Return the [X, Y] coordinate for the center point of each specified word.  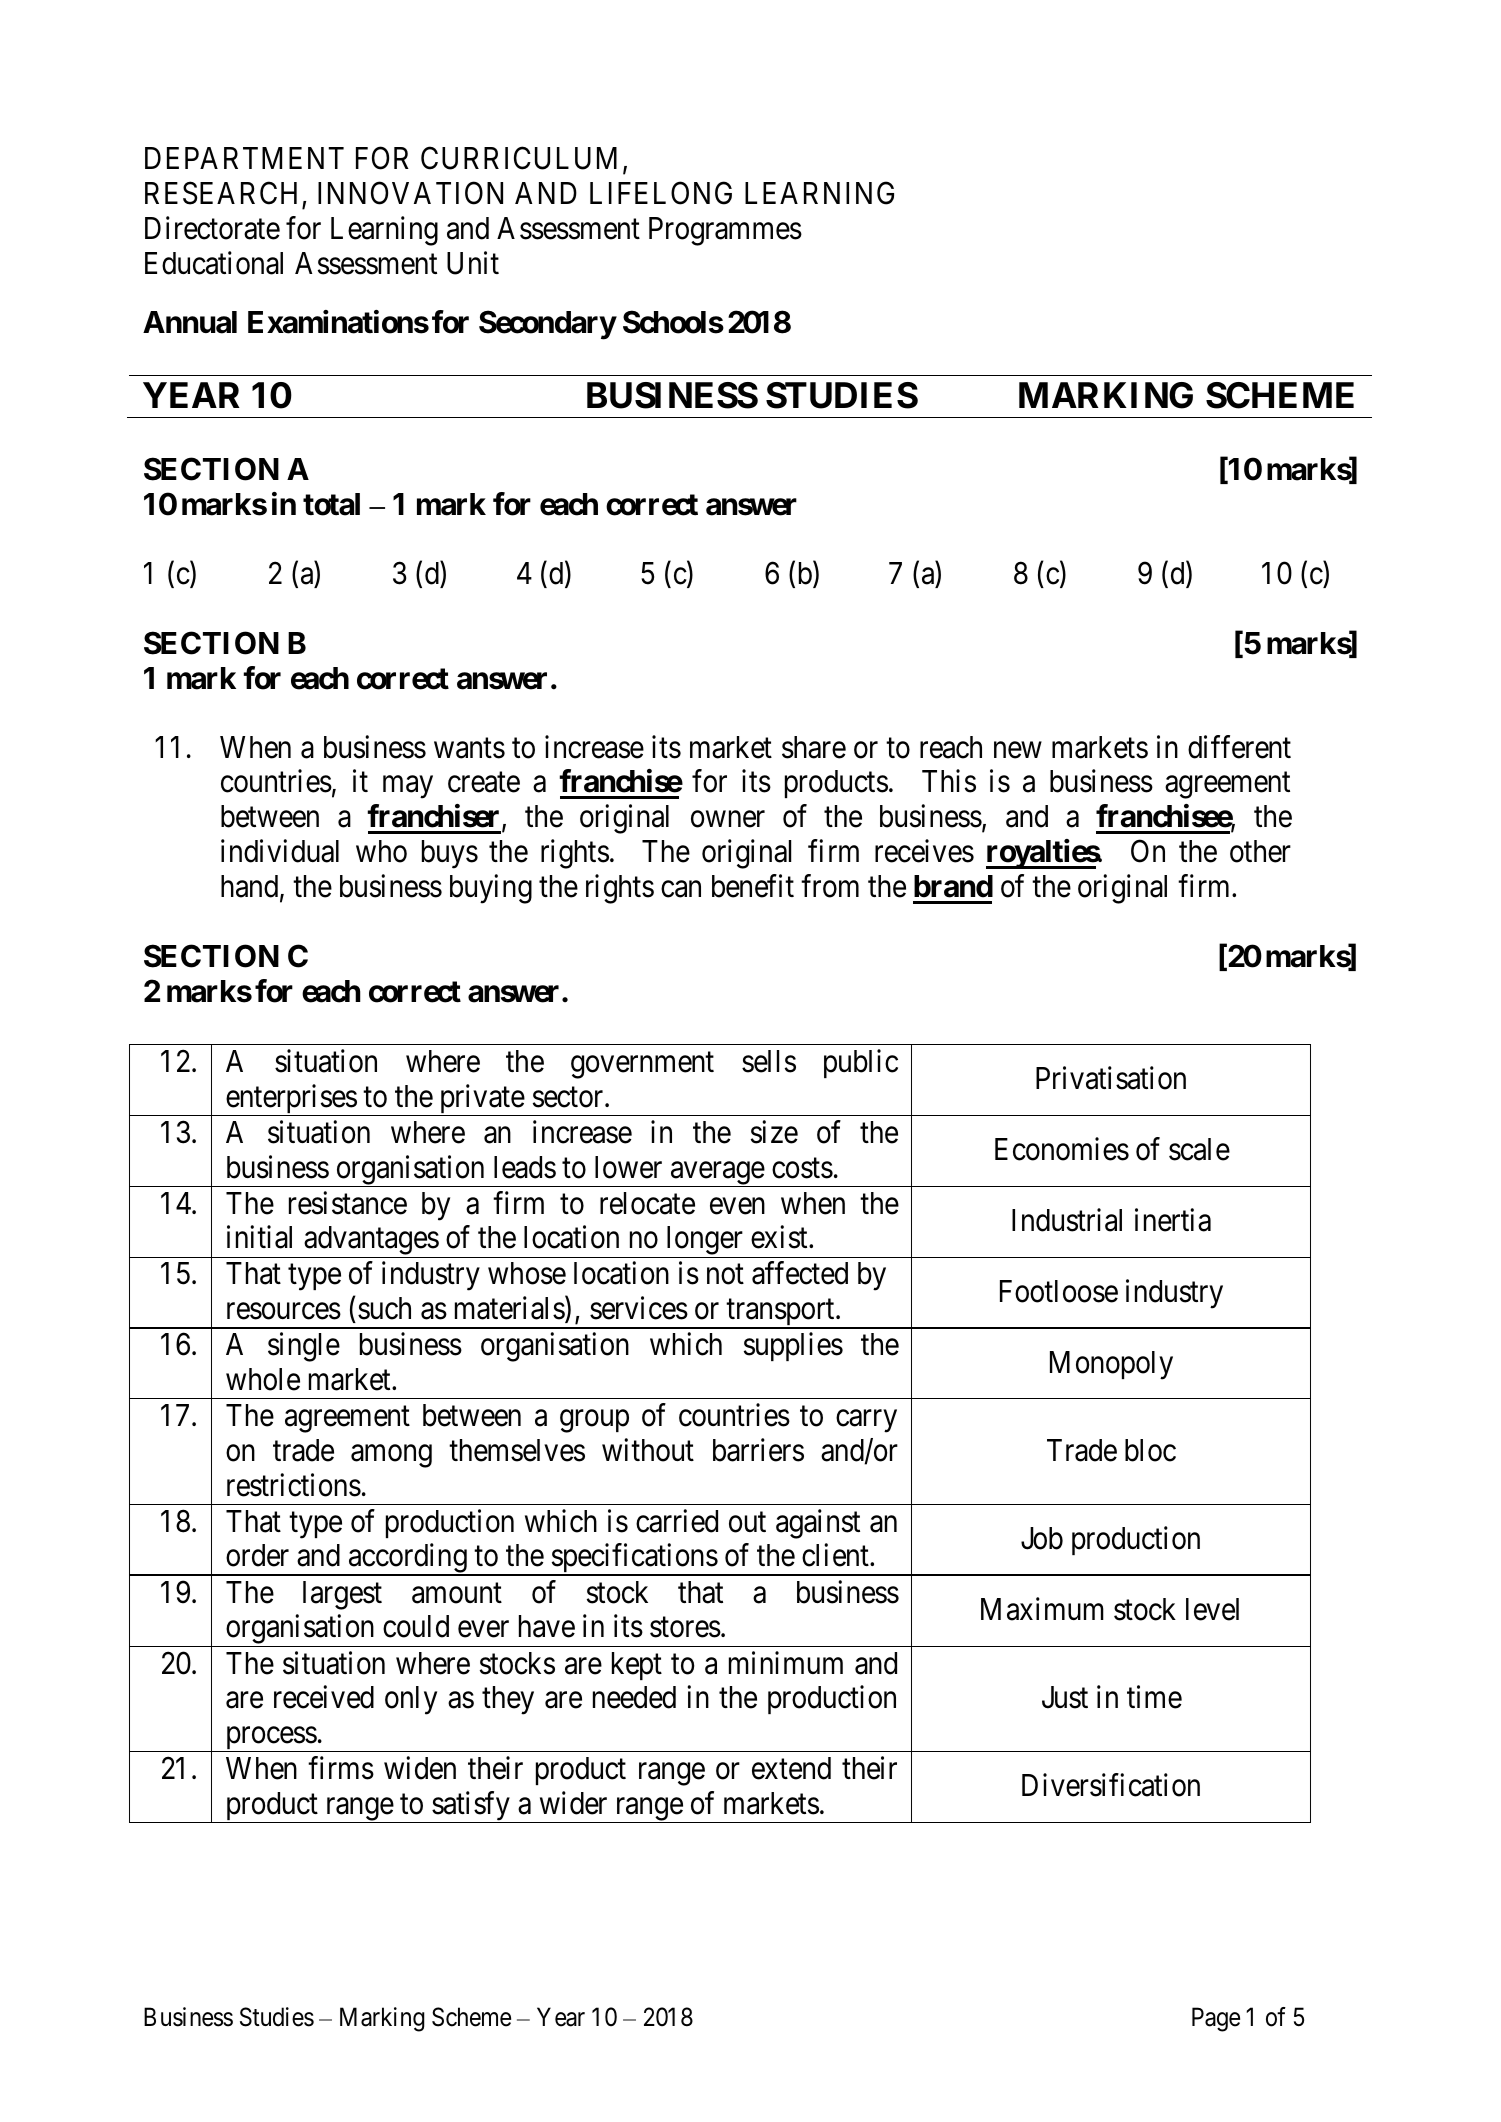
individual [280, 851]
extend [791, 1768]
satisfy [471, 1807]
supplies [793, 1347]
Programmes [725, 231]
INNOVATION [410, 193]
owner [728, 819]
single [304, 1347]
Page [1216, 2020]
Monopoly [1111, 1365]
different [1239, 747]
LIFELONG [661, 193]
